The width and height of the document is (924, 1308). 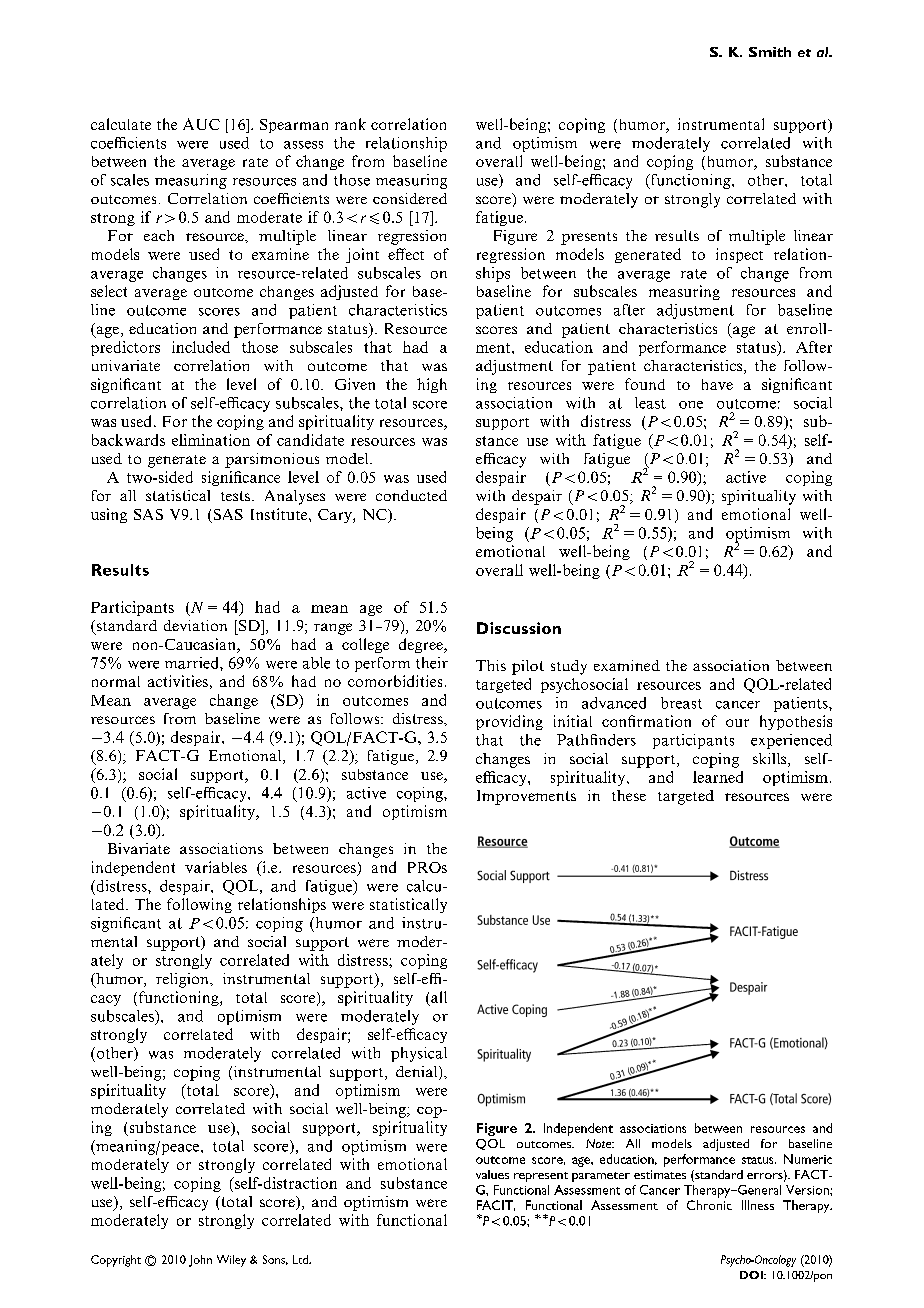 What do you see at coordinates (201, 347) in the document?
I see `included` at bounding box center [201, 347].
